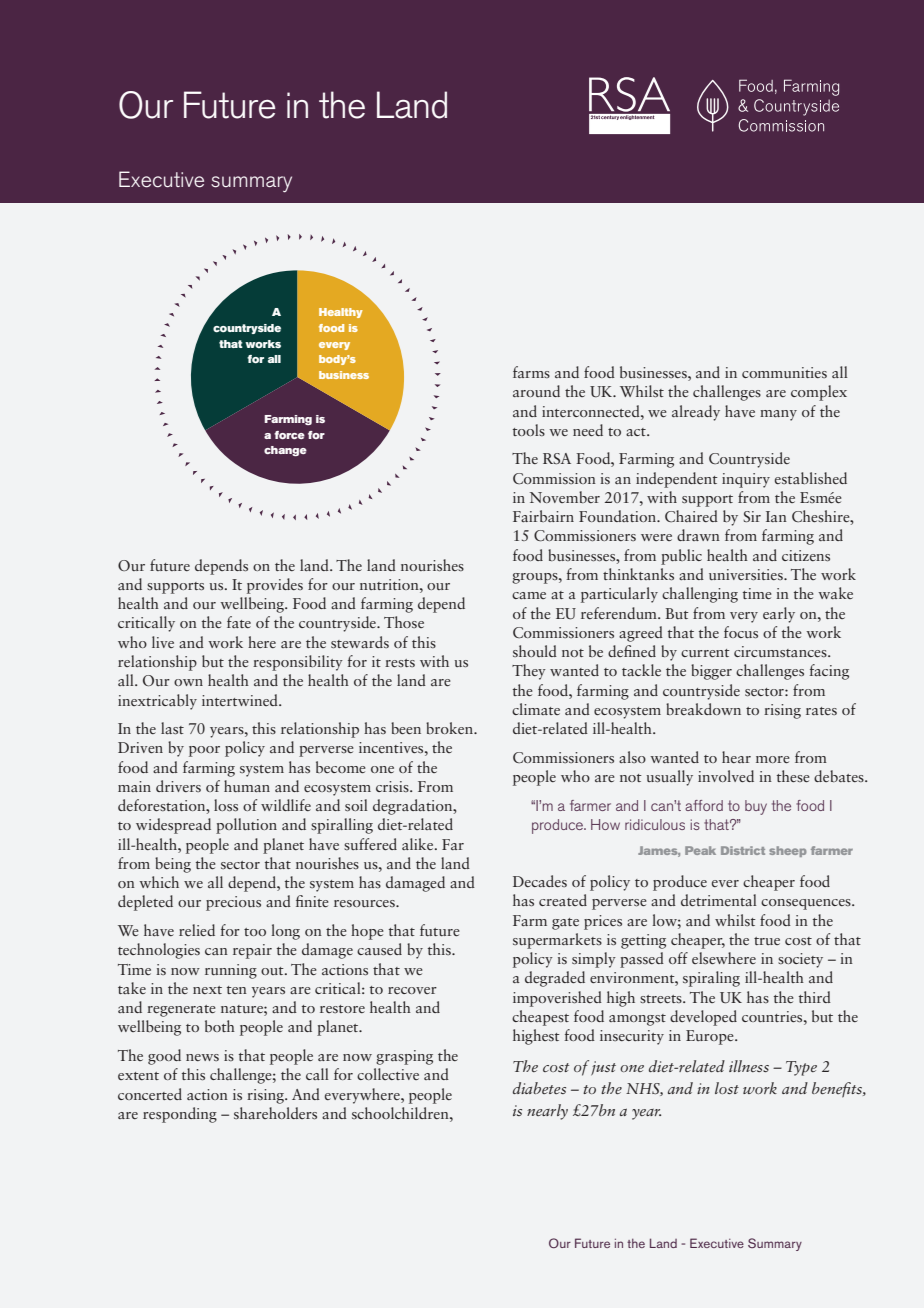  Describe the element at coordinates (536, 391) in the image. I see `around` at that location.
